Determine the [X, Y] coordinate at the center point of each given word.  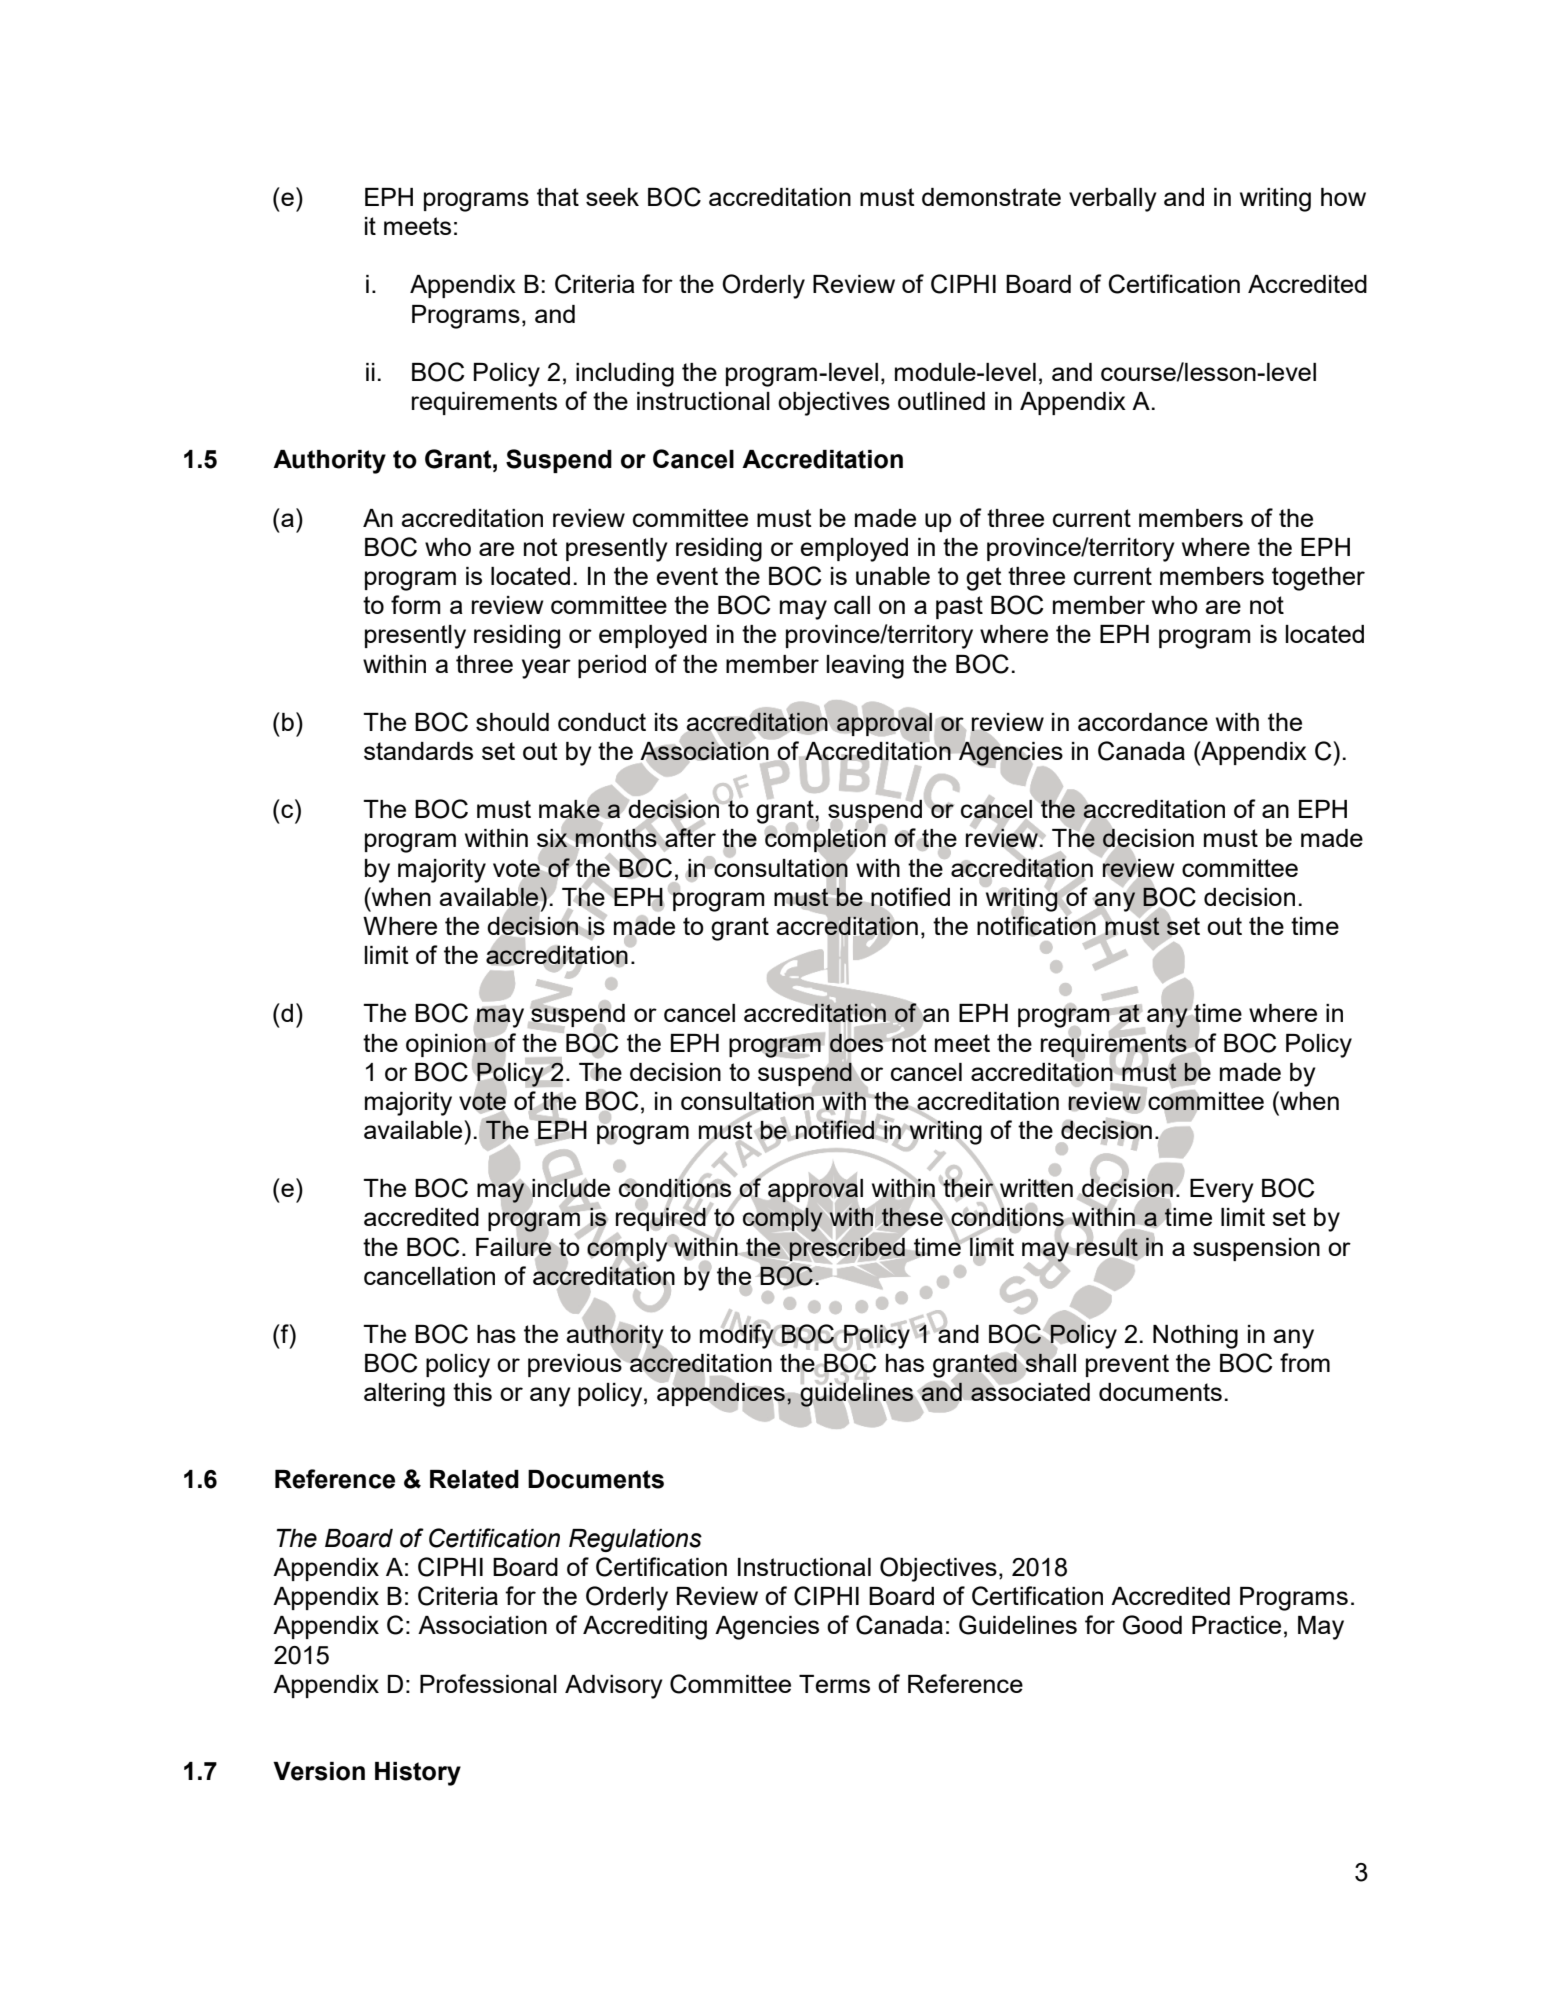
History [418, 1774]
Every [1222, 1191]
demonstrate [991, 197]
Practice [1236, 1625]
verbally [1113, 200]
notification [1037, 925]
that [558, 197]
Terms [834, 1684]
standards [418, 751]
